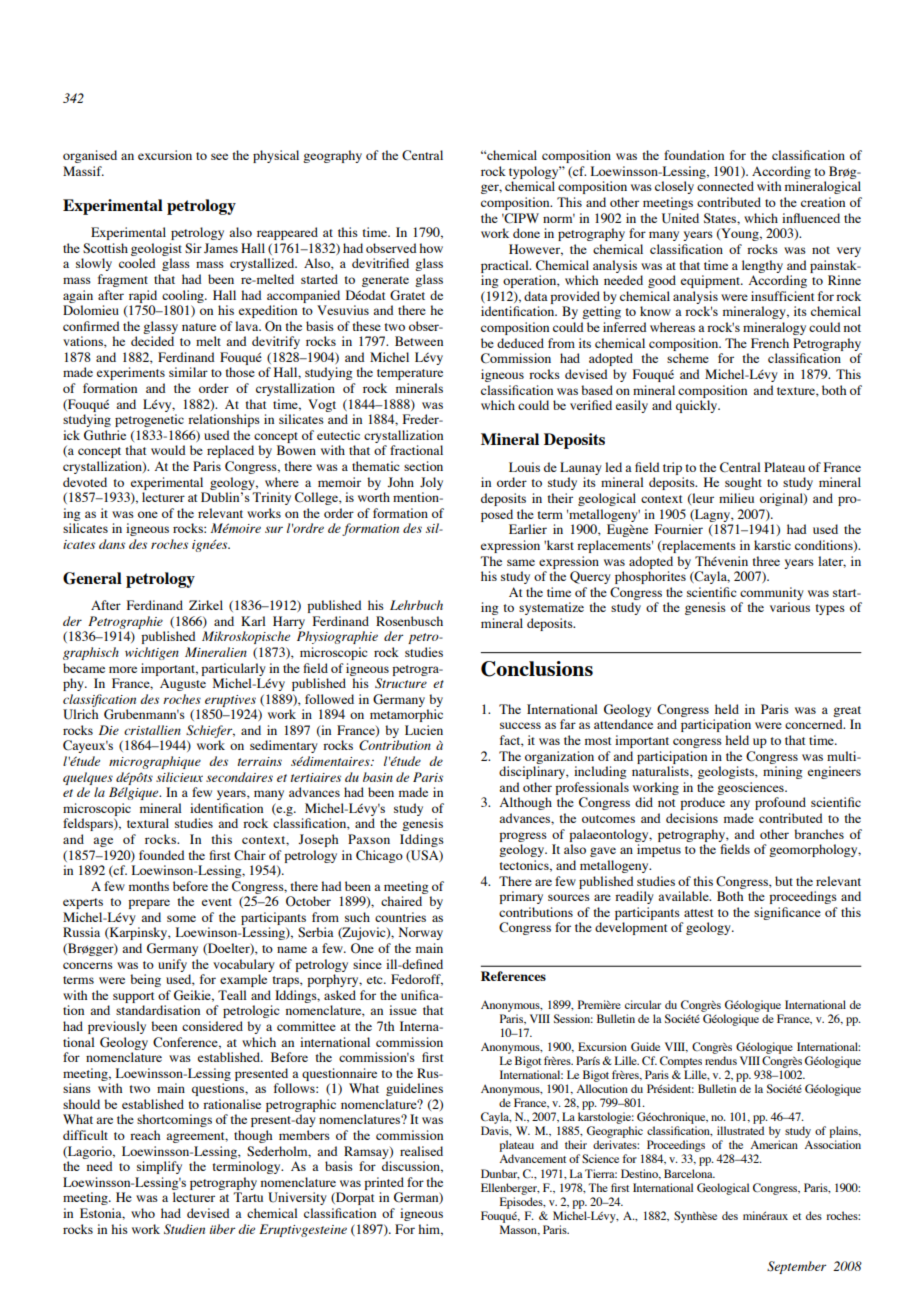 The image size is (924, 1308). I want to click on significance, so click(787, 913).
